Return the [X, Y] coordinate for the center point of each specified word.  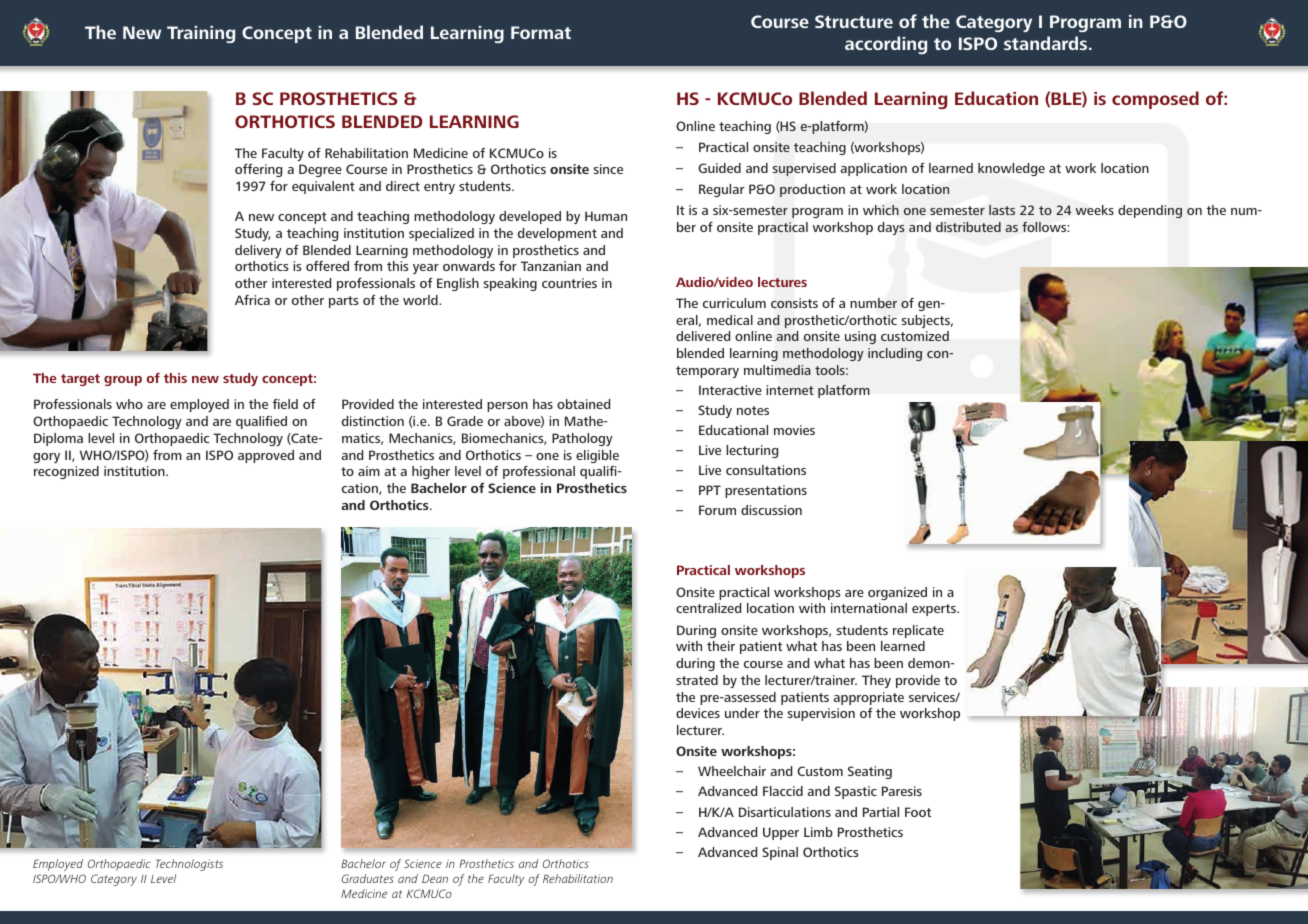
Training [201, 34]
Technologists [189, 865]
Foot [918, 812]
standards [1047, 43]
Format [541, 32]
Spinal [780, 853]
